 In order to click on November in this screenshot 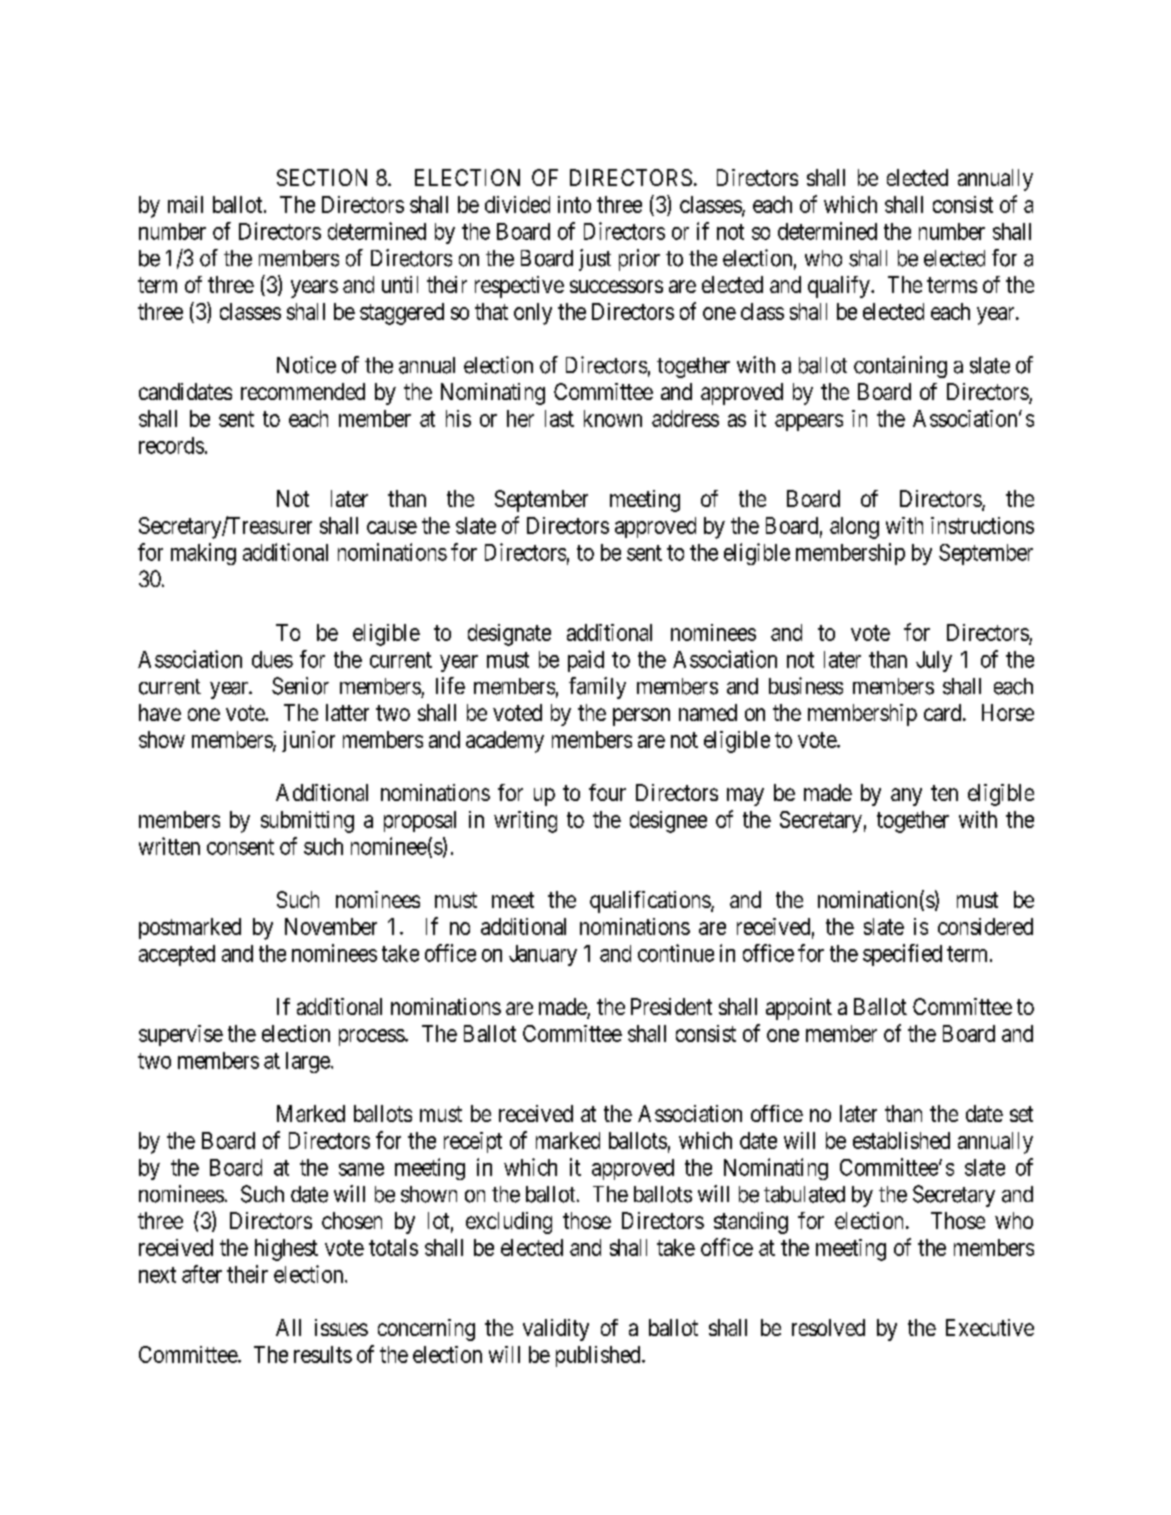, I will do `click(331, 926)`.
